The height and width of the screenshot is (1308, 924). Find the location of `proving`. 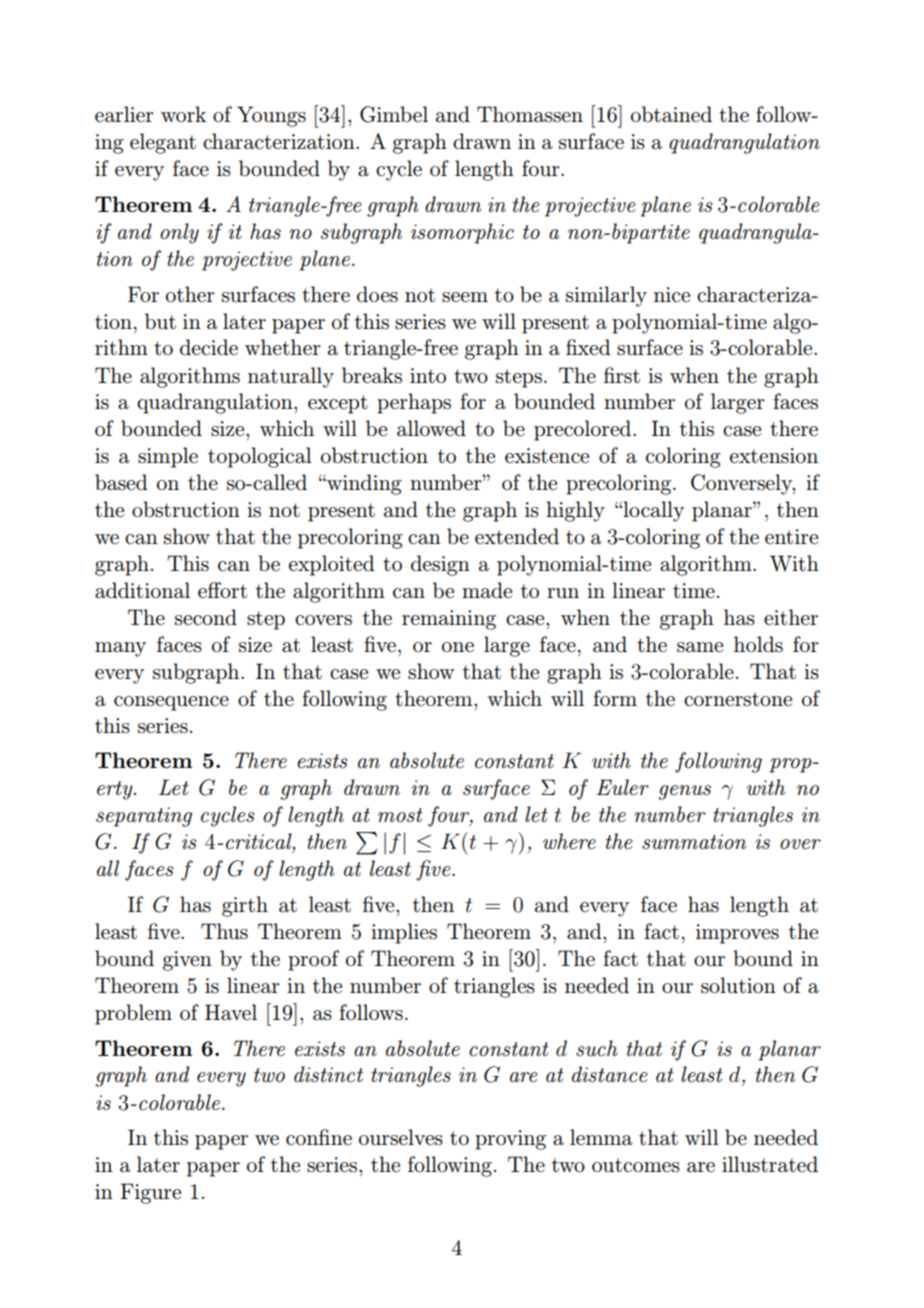

proving is located at coordinates (510, 1140).
